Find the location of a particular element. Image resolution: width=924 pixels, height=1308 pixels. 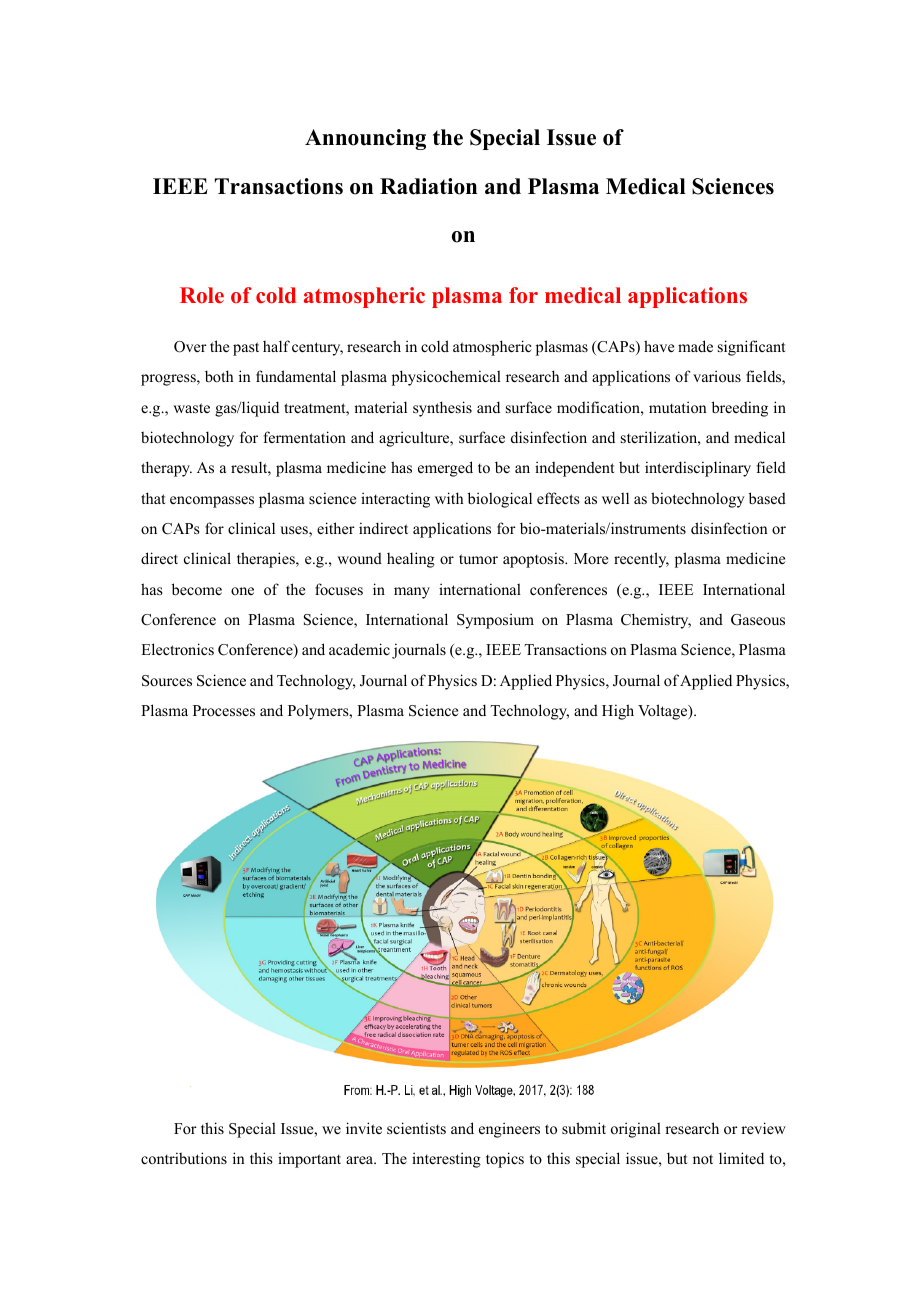

High is located at coordinates (618, 712).
